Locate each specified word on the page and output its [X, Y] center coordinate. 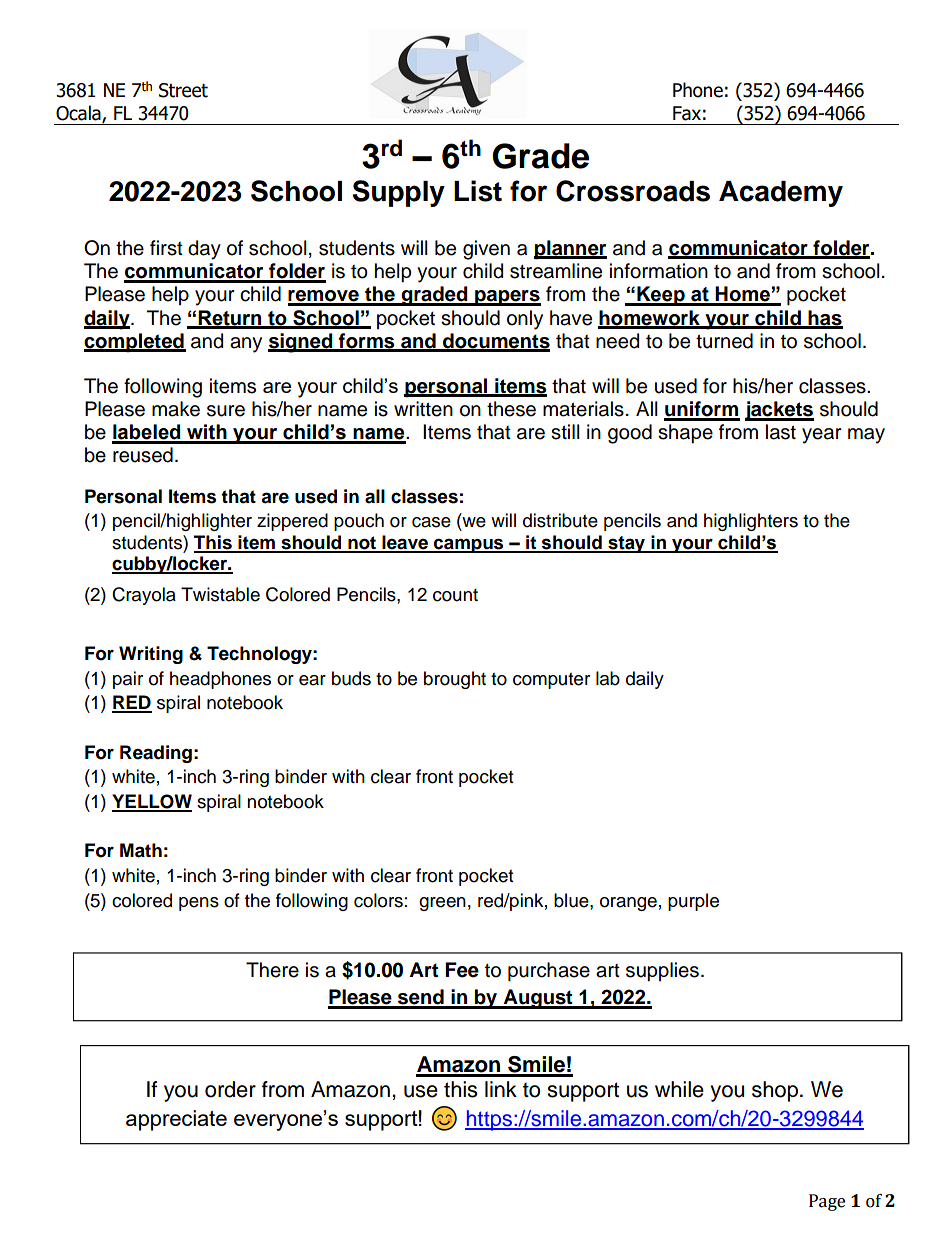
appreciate [176, 1120]
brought [455, 680]
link [501, 1089]
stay [626, 544]
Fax [687, 113]
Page [827, 1202]
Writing [151, 655]
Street [183, 90]
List [478, 191]
